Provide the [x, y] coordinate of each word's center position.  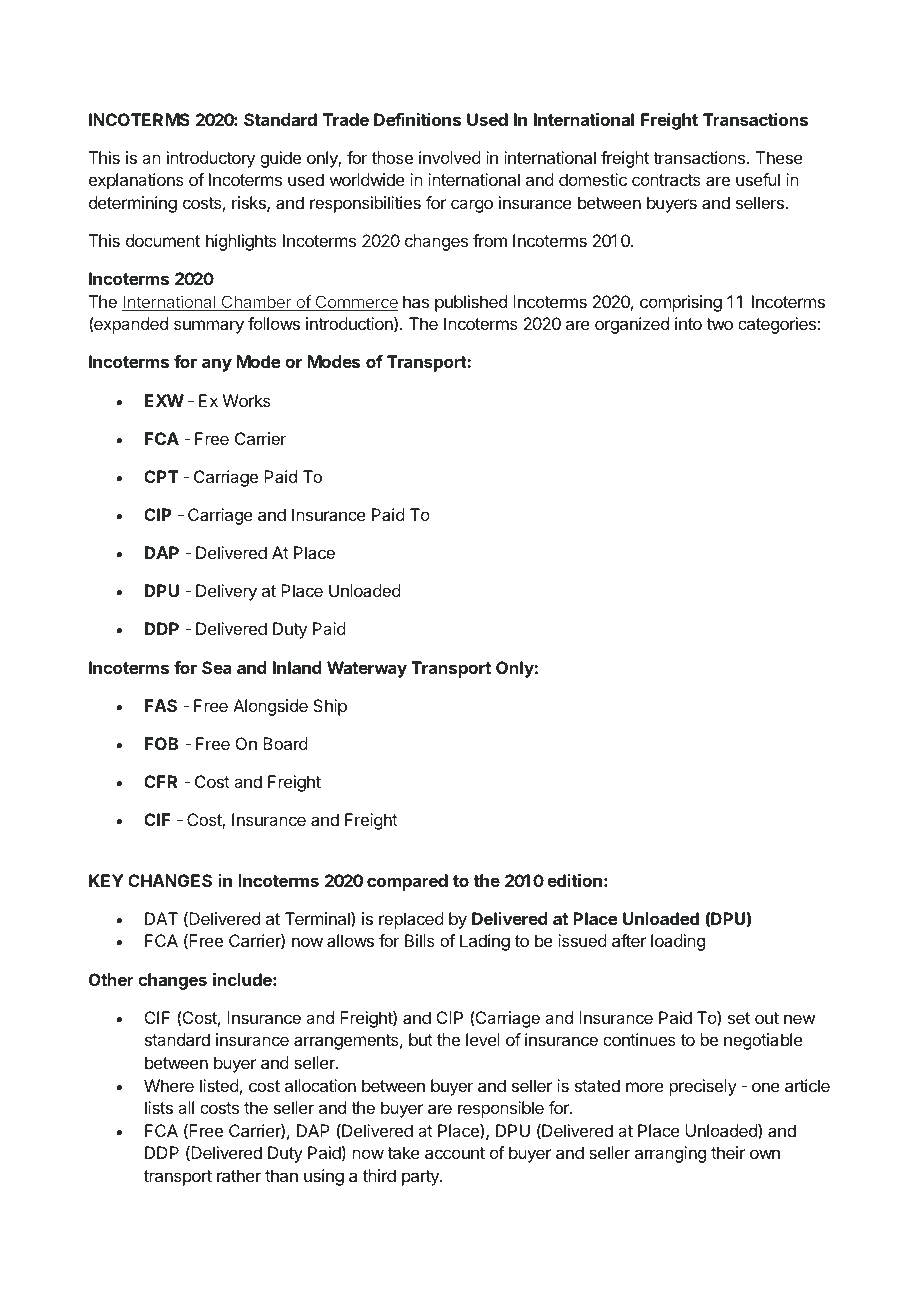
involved [450, 157]
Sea [217, 667]
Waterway [367, 669]
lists [159, 1107]
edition [574, 880]
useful [758, 179]
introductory [211, 159]
